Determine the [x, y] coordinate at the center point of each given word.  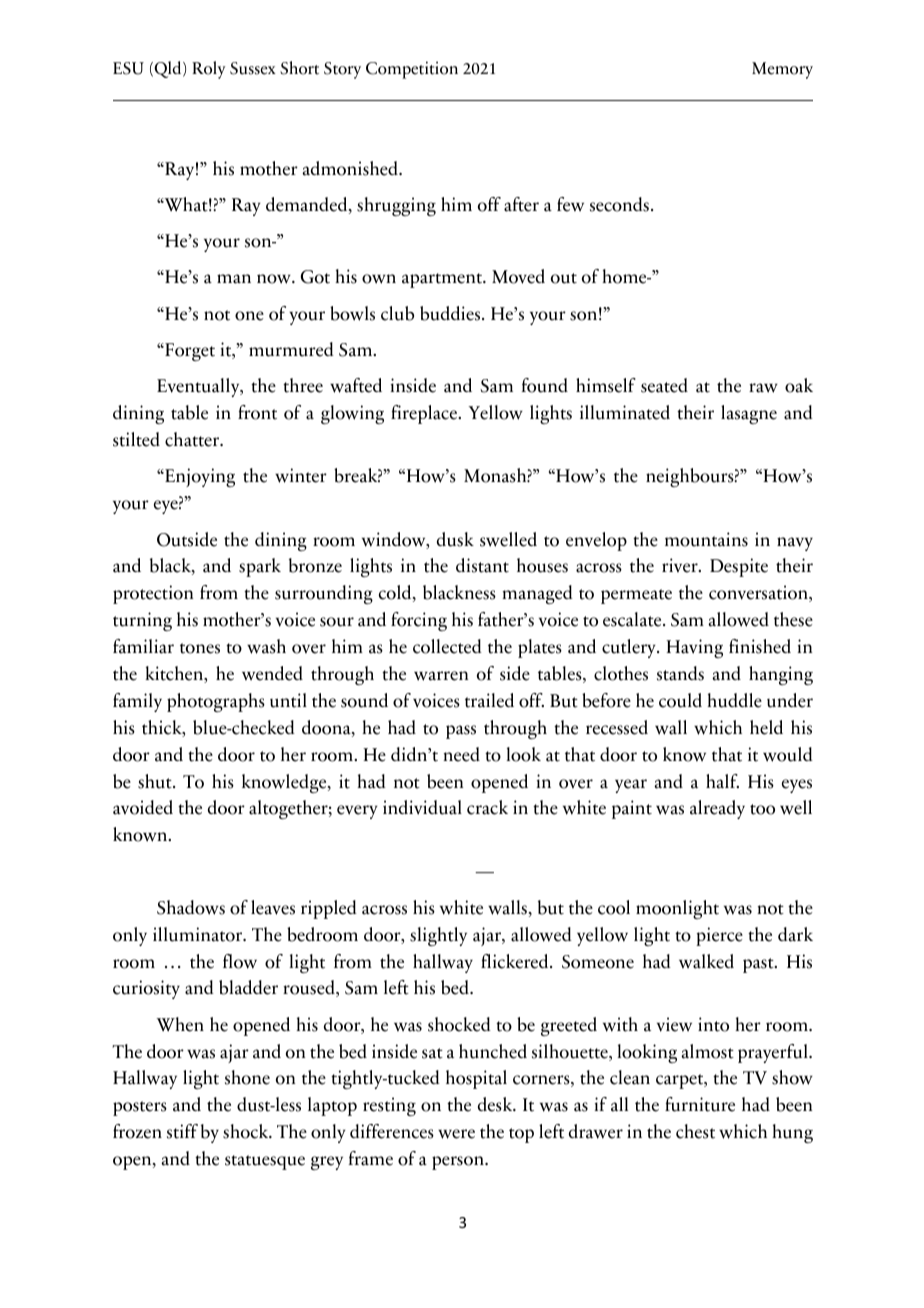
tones [200, 648]
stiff [182, 1131]
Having [694, 648]
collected [447, 646]
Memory [782, 70]
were [456, 1134]
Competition [412, 70]
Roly [208, 70]
